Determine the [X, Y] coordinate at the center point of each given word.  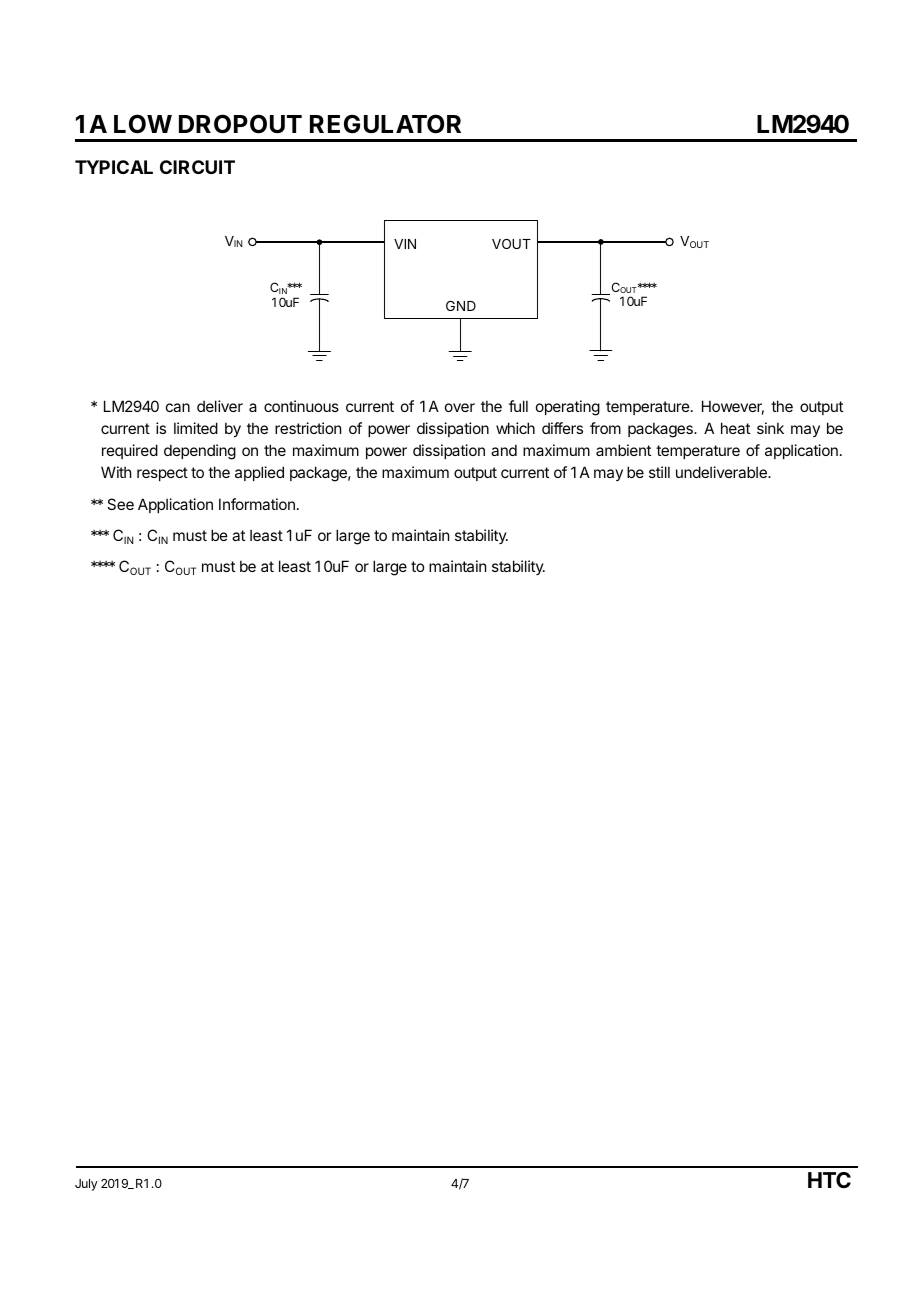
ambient [623, 450]
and [504, 450]
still [659, 472]
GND [461, 306]
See [120, 504]
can [178, 407]
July [86, 1185]
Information [257, 504]
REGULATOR [385, 124]
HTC [829, 1180]
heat [735, 428]
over [460, 407]
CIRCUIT [197, 167]
